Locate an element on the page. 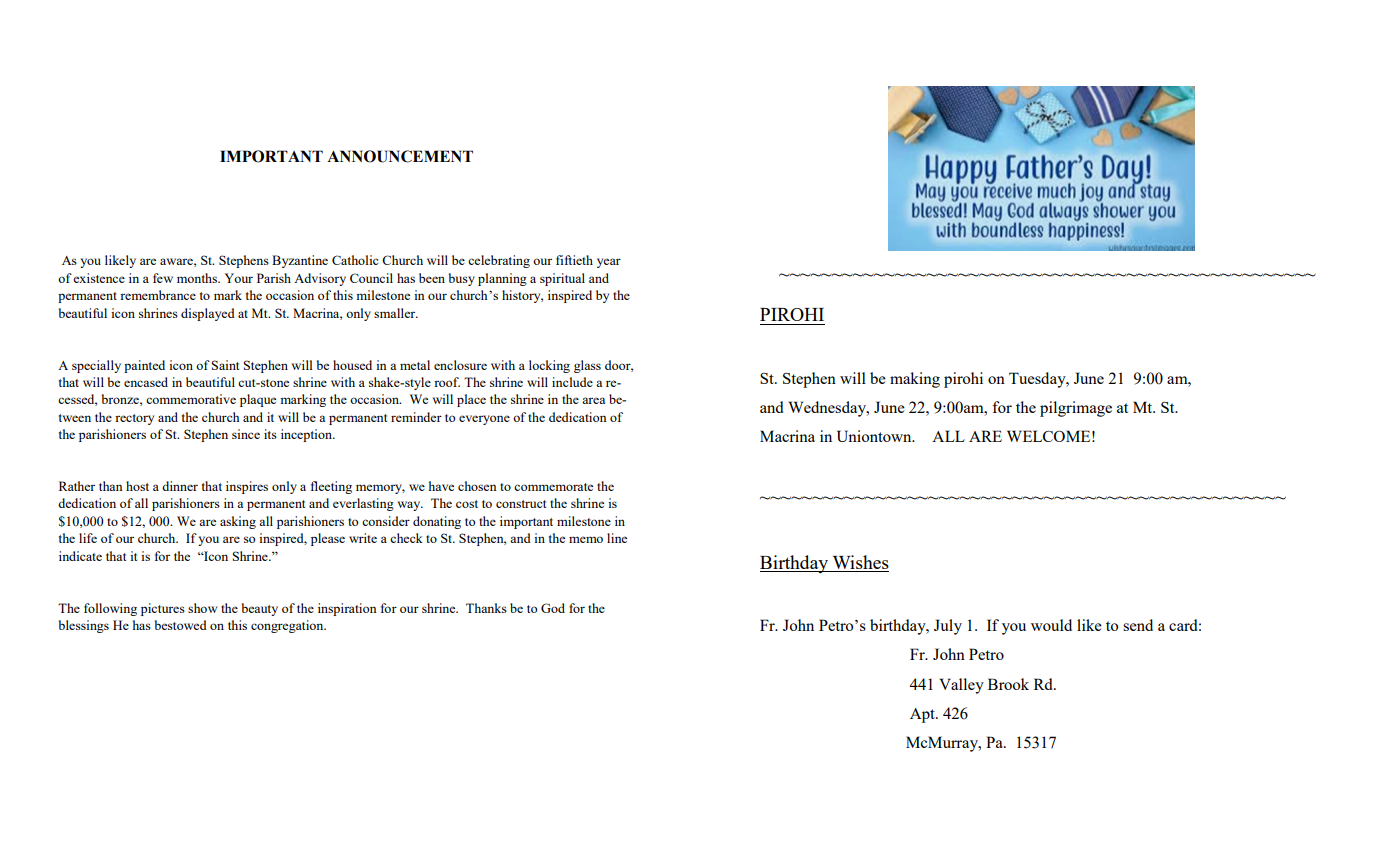  year is located at coordinates (609, 263).
